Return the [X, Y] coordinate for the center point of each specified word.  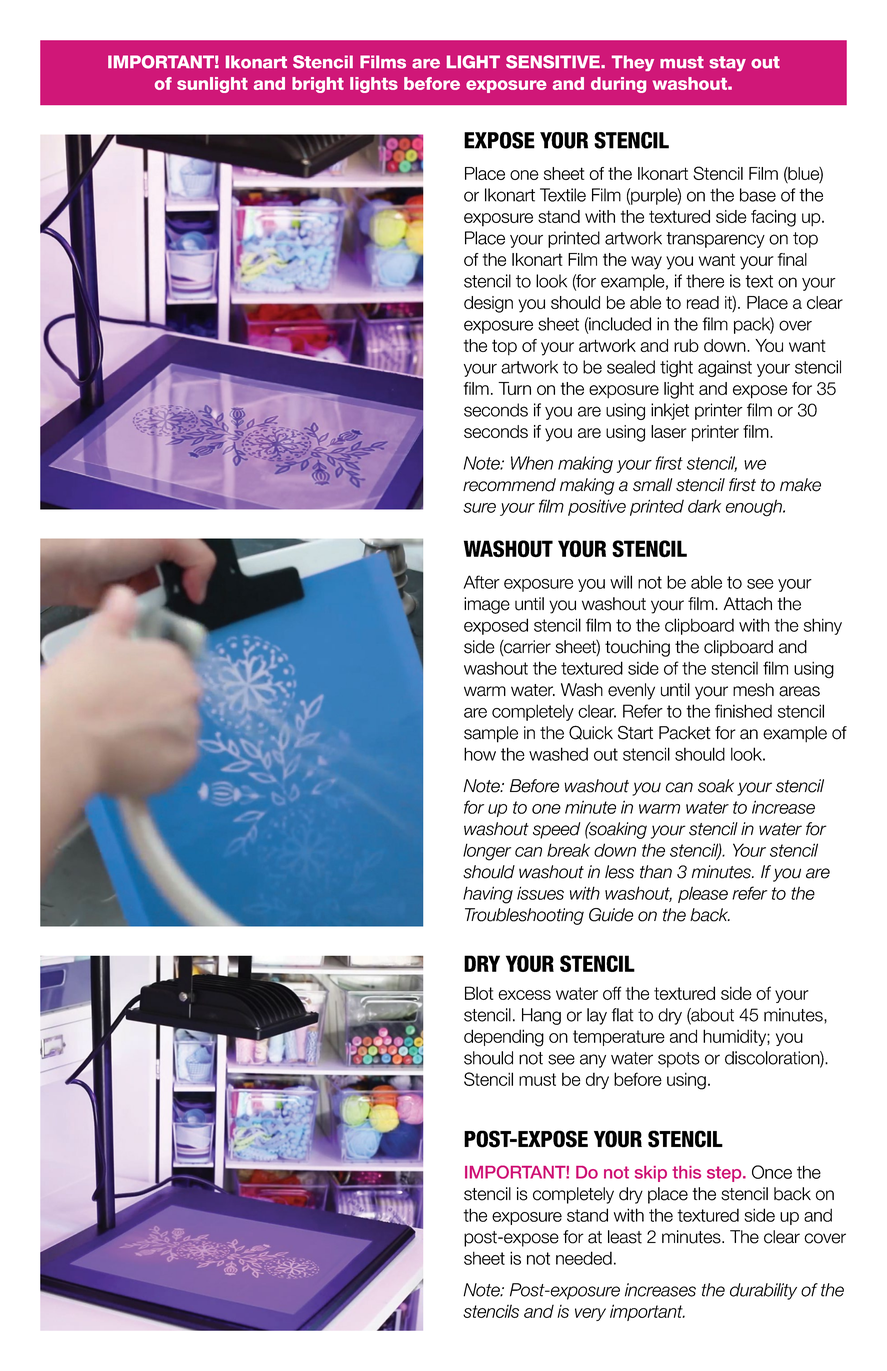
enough [755, 508]
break [568, 850]
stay [727, 63]
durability [763, 1291]
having [488, 895]
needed [584, 1258]
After [481, 582]
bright [318, 85]
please [703, 894]
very [590, 1314]
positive [597, 507]
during [618, 85]
